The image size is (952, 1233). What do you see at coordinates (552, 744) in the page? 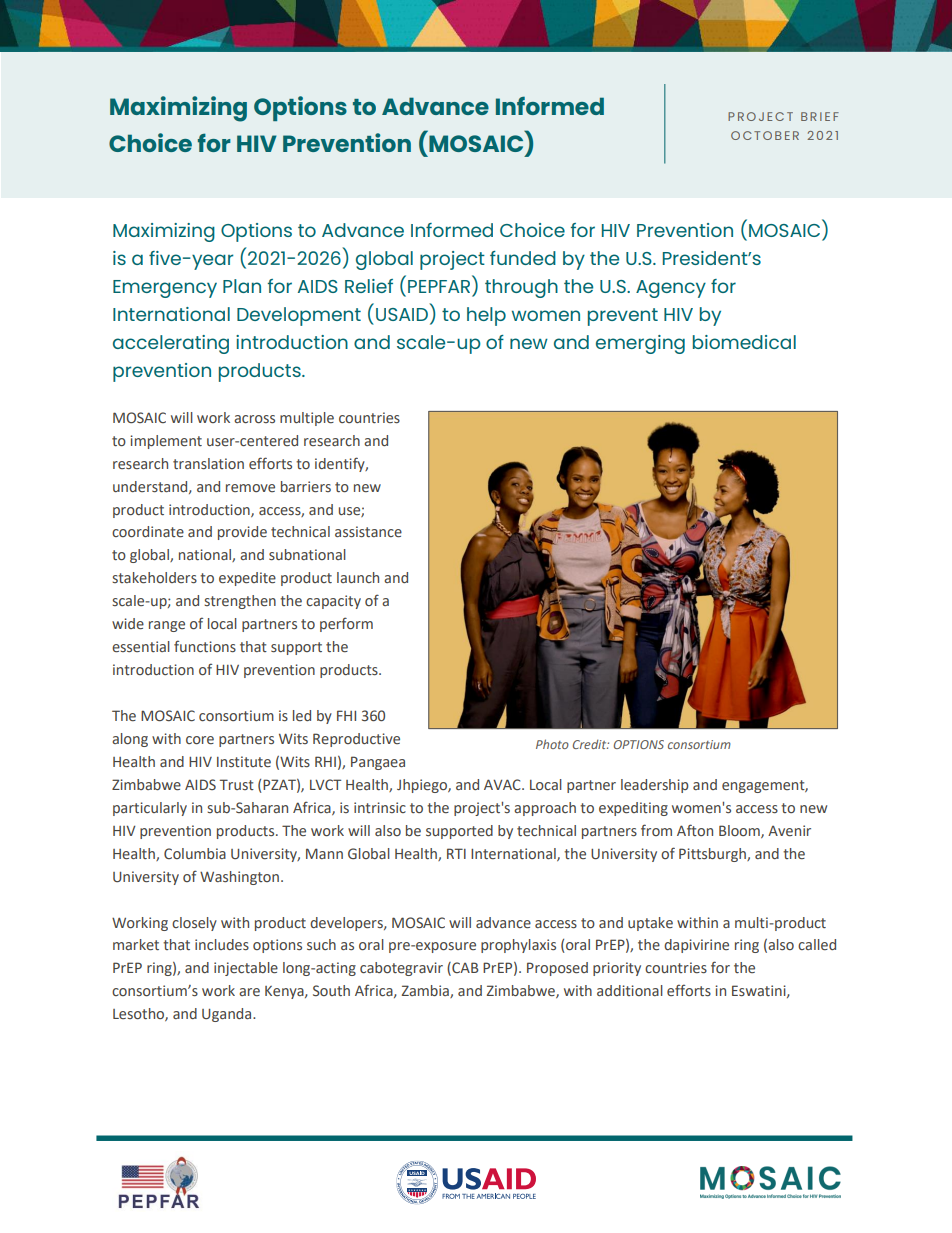
I see `Photo` at bounding box center [552, 744].
